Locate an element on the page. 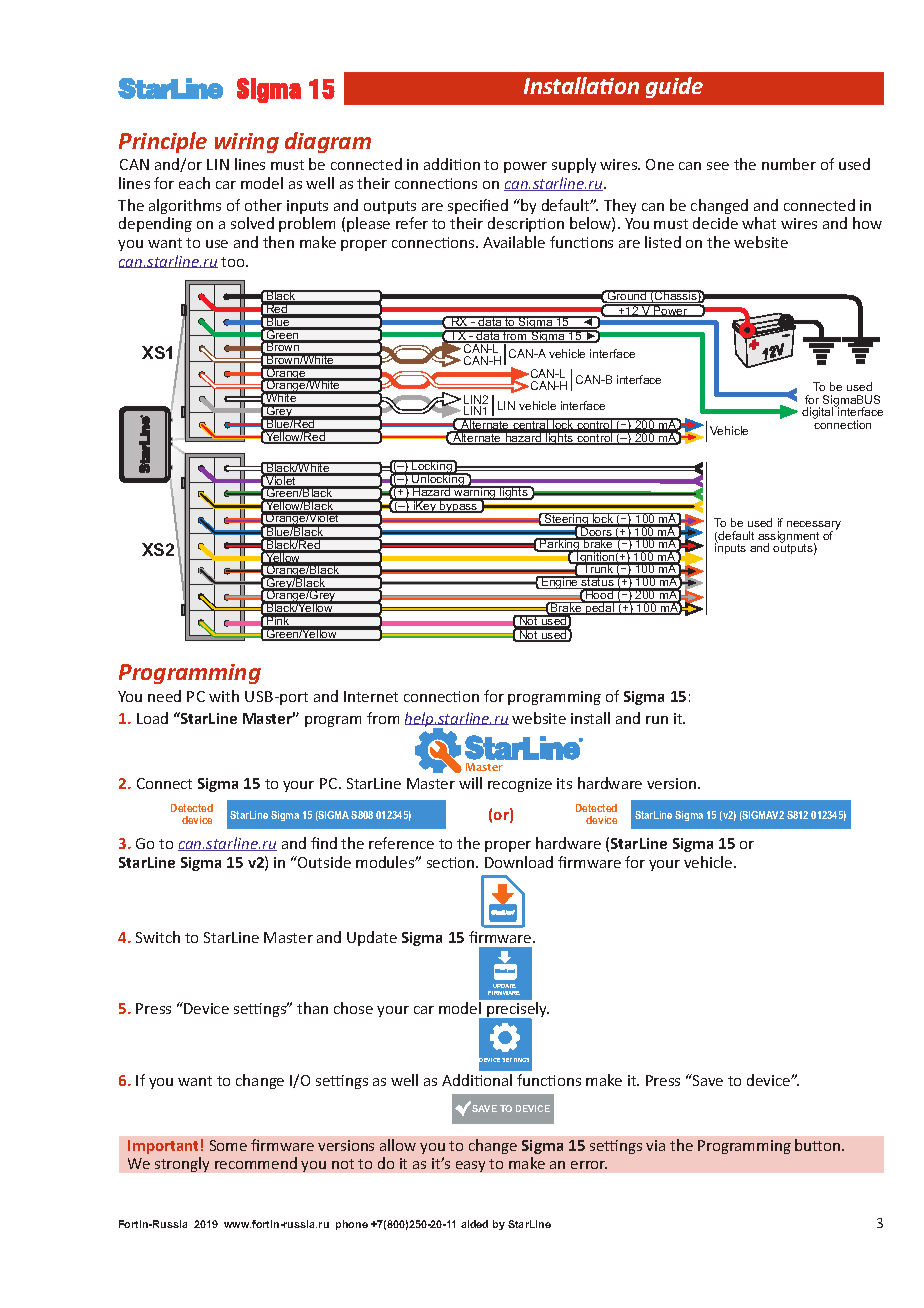  wiring is located at coordinates (247, 143).
